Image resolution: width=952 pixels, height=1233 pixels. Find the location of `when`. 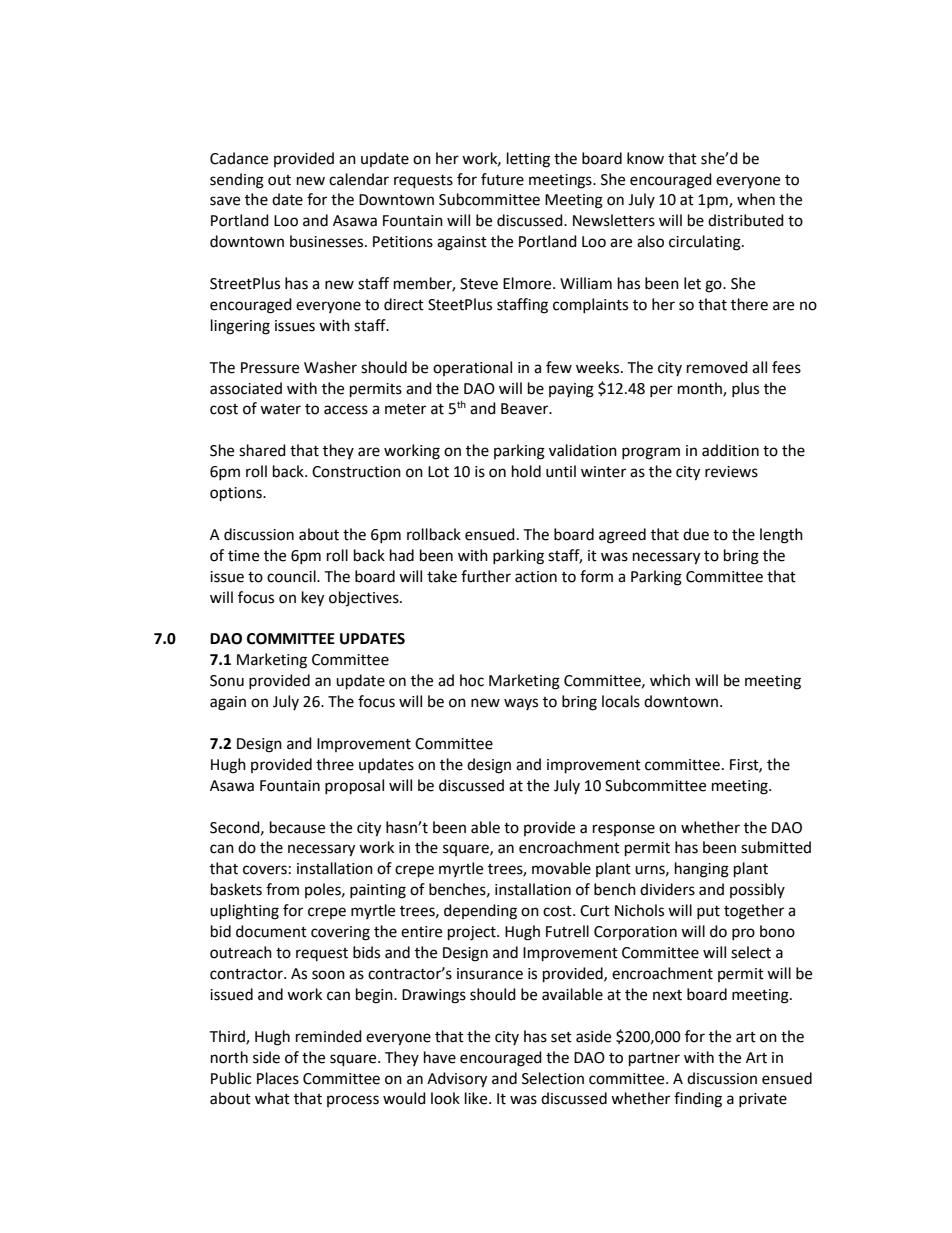

when is located at coordinates (756, 199).
